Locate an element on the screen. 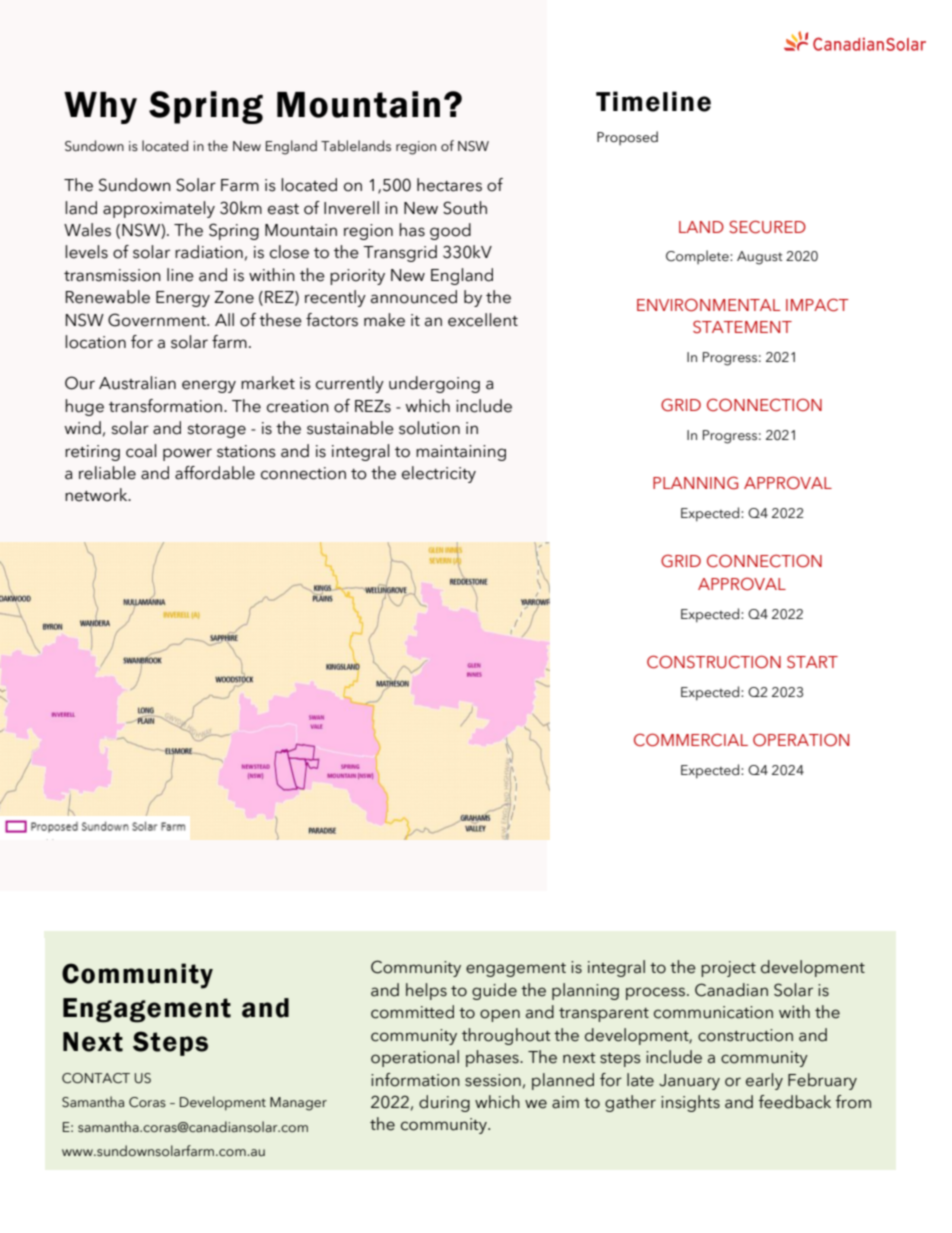 The image size is (952, 1233). hectares is located at coordinates (449, 185).
